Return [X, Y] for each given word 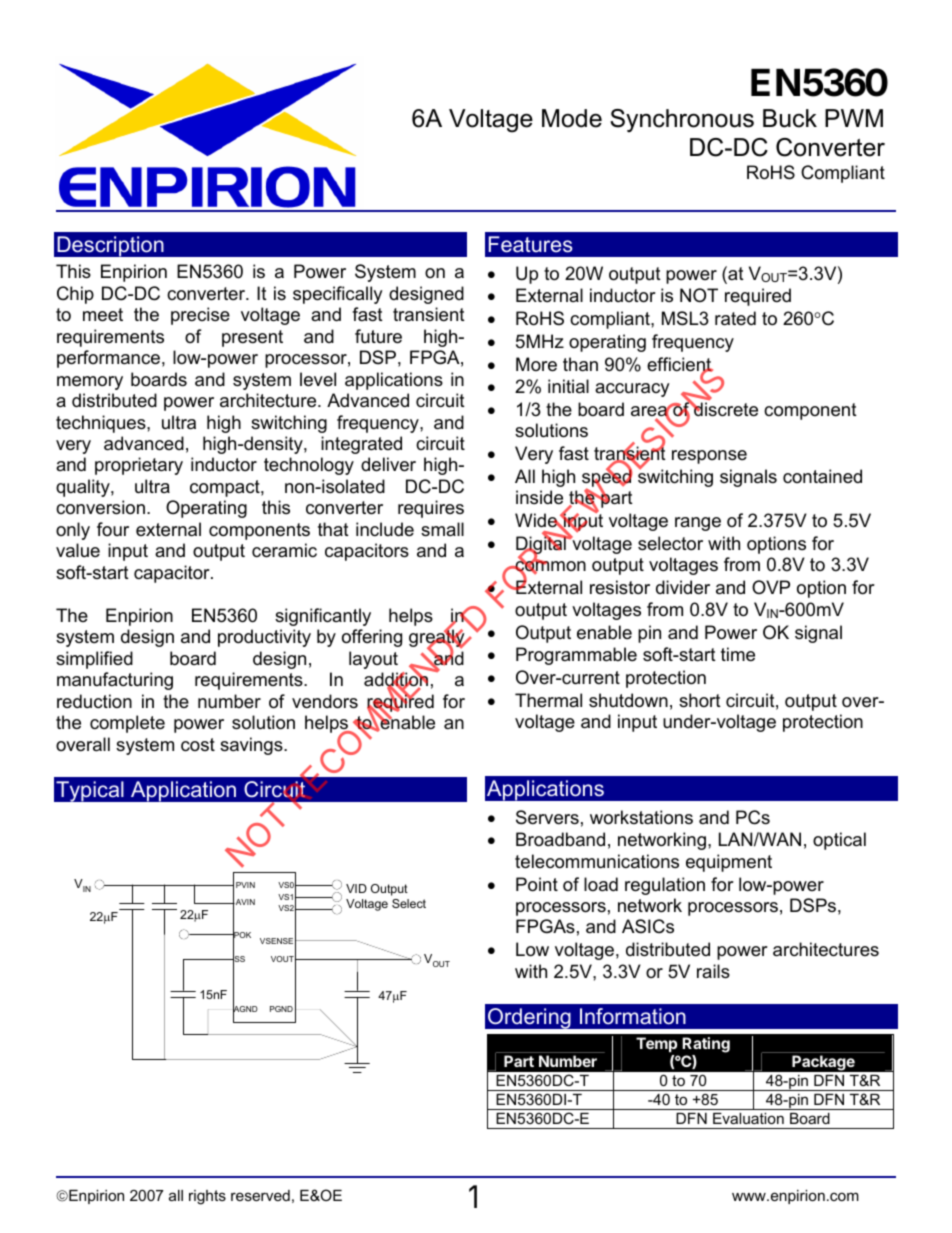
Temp [656, 1044]
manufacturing [115, 681]
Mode [572, 118]
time [738, 654]
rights [207, 1197]
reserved [260, 1195]
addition [396, 680]
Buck [790, 118]
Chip [75, 295]
